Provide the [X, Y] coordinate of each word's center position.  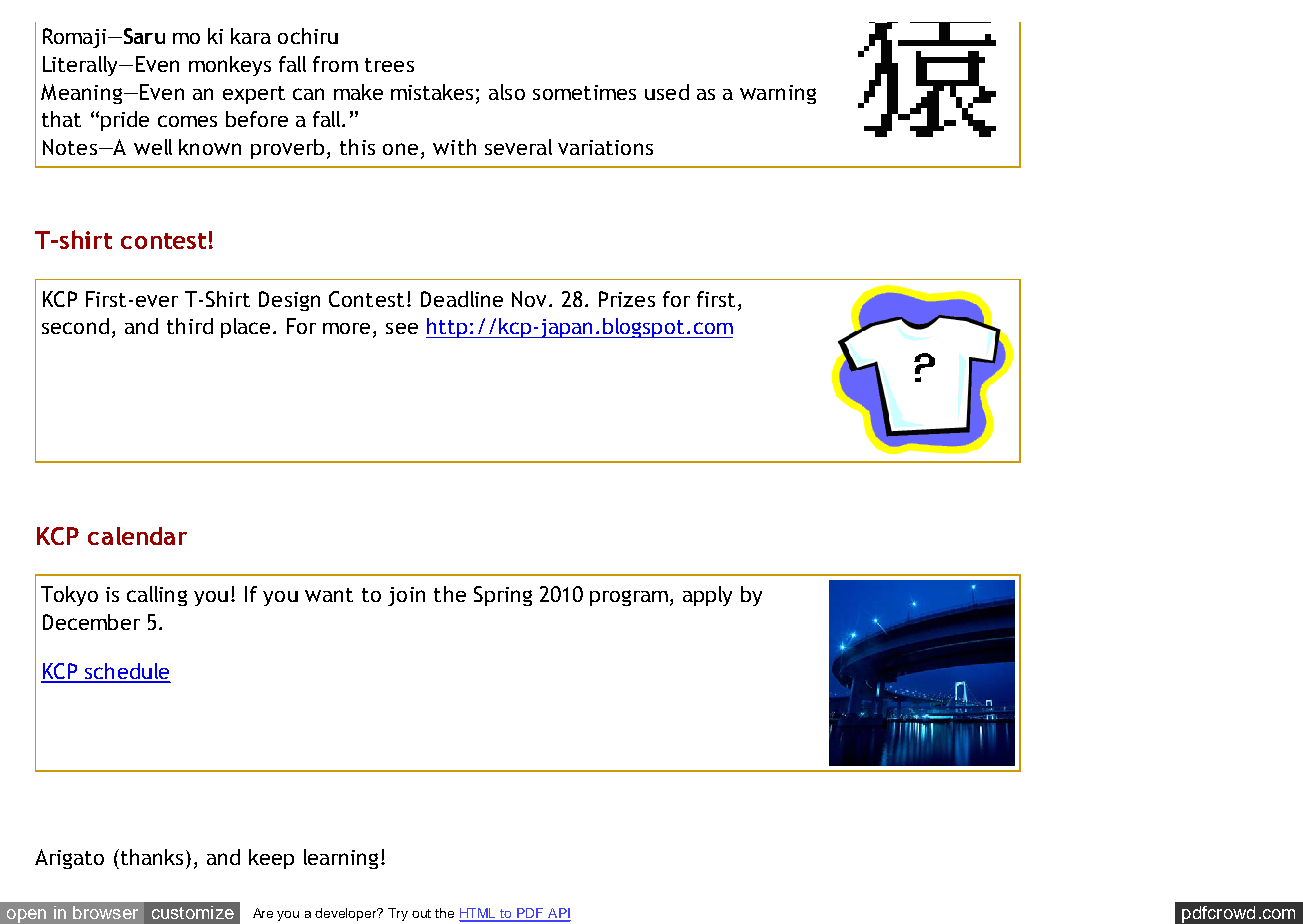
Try [398, 914]
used [667, 92]
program [629, 598]
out [421, 913]
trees [389, 65]
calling [157, 596]
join [406, 596]
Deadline [462, 299]
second [75, 326]
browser [105, 912]
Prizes [627, 299]
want [329, 595]
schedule [126, 672]
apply [707, 596]
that [61, 119]
